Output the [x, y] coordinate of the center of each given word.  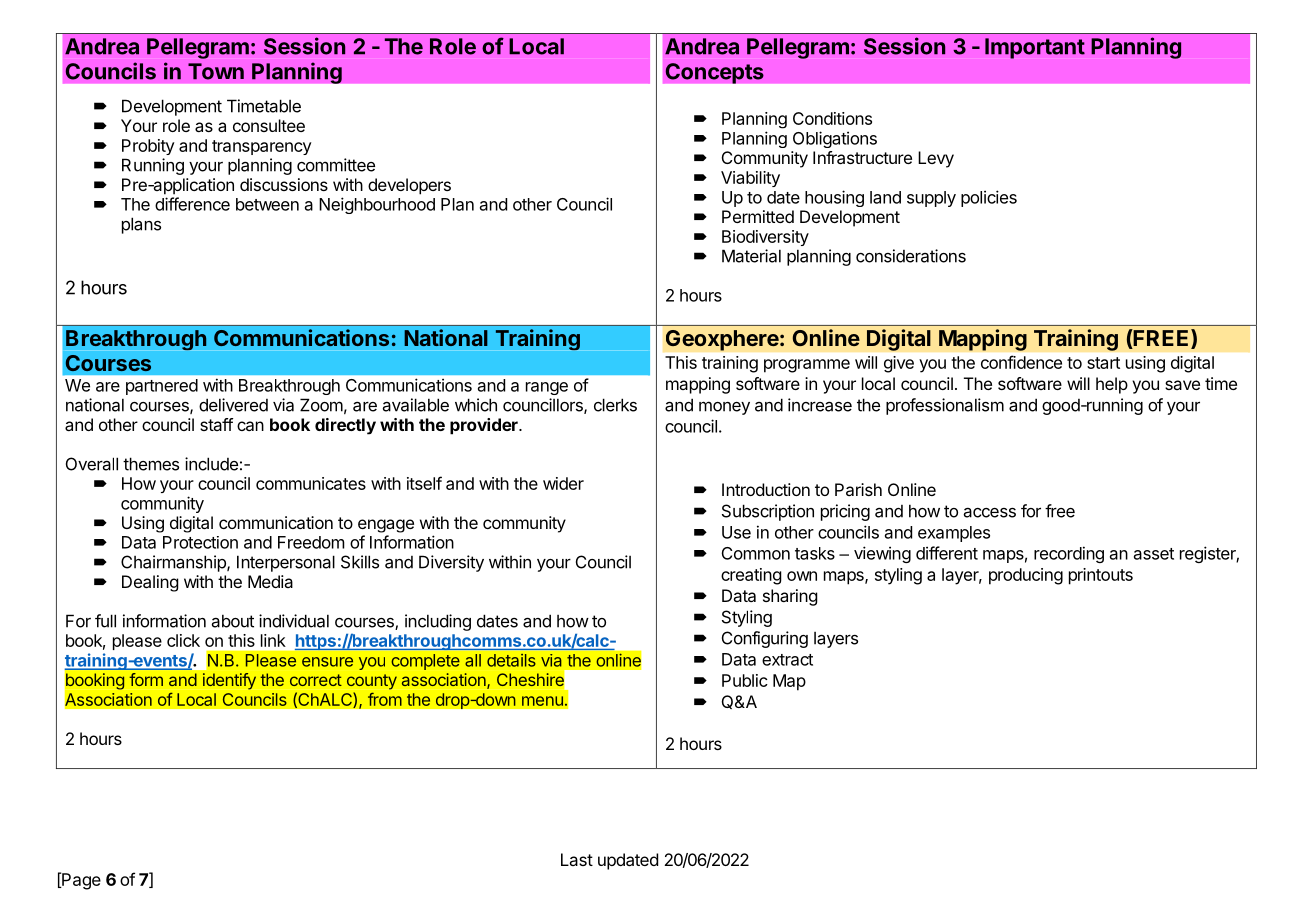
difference [192, 204]
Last [577, 859]
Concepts [714, 73]
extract [787, 660]
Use [736, 532]
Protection [200, 542]
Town [216, 71]
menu [542, 701]
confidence [1021, 362]
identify [229, 681]
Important [1035, 48]
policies [989, 198]
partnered [162, 387]
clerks [615, 405]
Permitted [758, 216]
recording [1069, 554]
